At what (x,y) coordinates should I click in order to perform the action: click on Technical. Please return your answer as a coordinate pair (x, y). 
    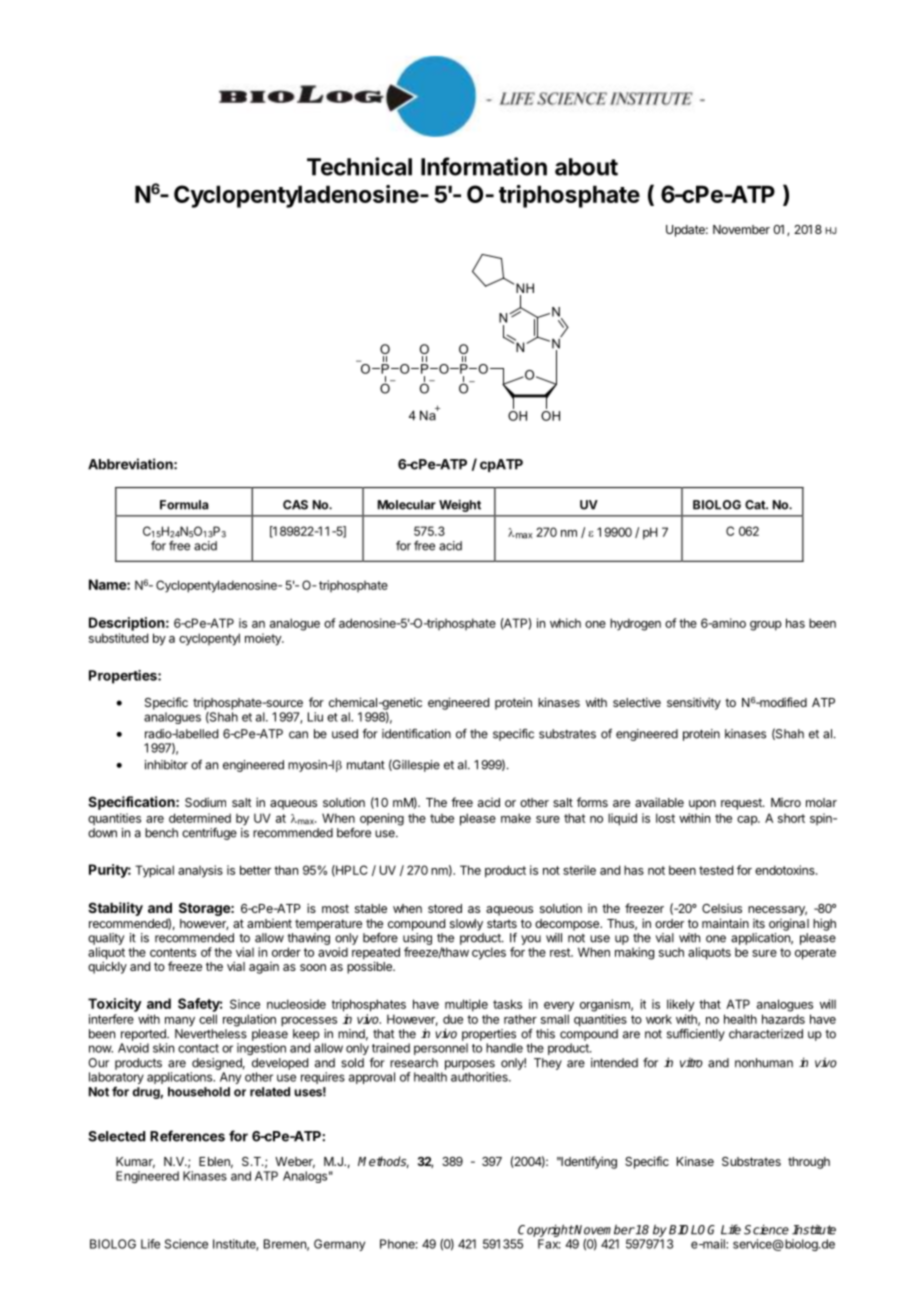
    Looking at the image, I should click on (359, 166).
